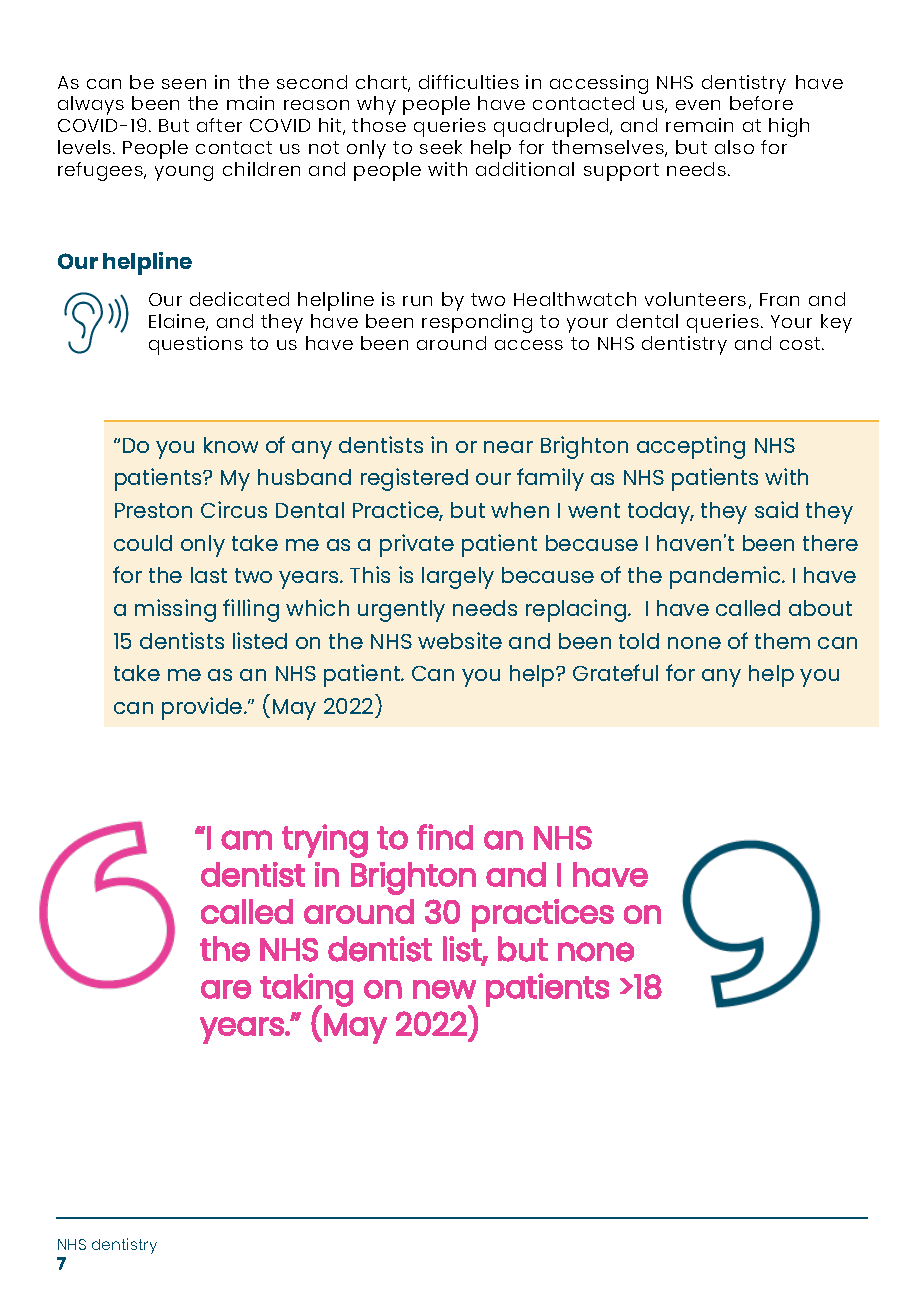 This screenshot has width=924, height=1308. Describe the element at coordinates (776, 509) in the screenshot. I see `said` at that location.
